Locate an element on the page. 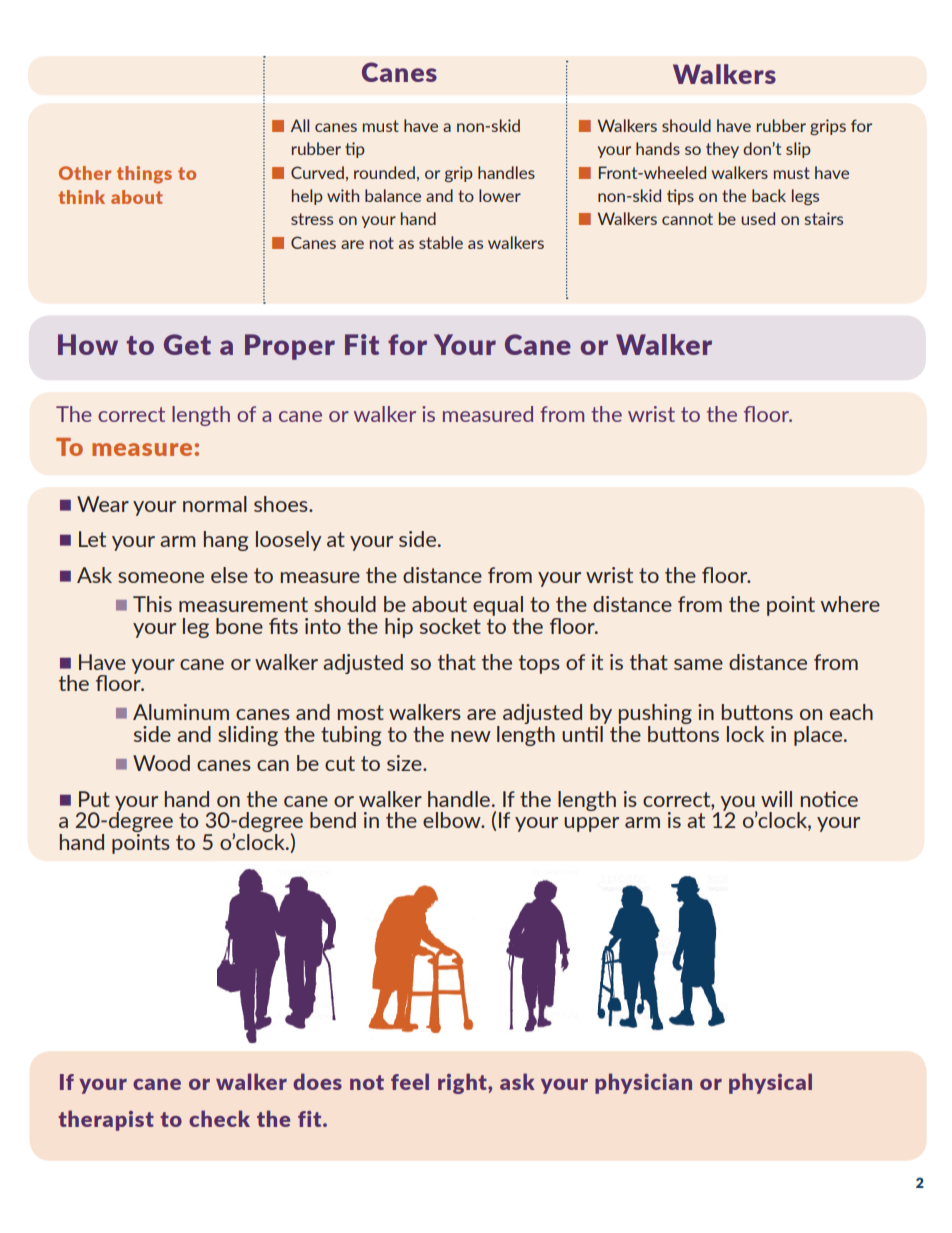 This image has height=1233, width=952. normal is located at coordinates (215, 504).
